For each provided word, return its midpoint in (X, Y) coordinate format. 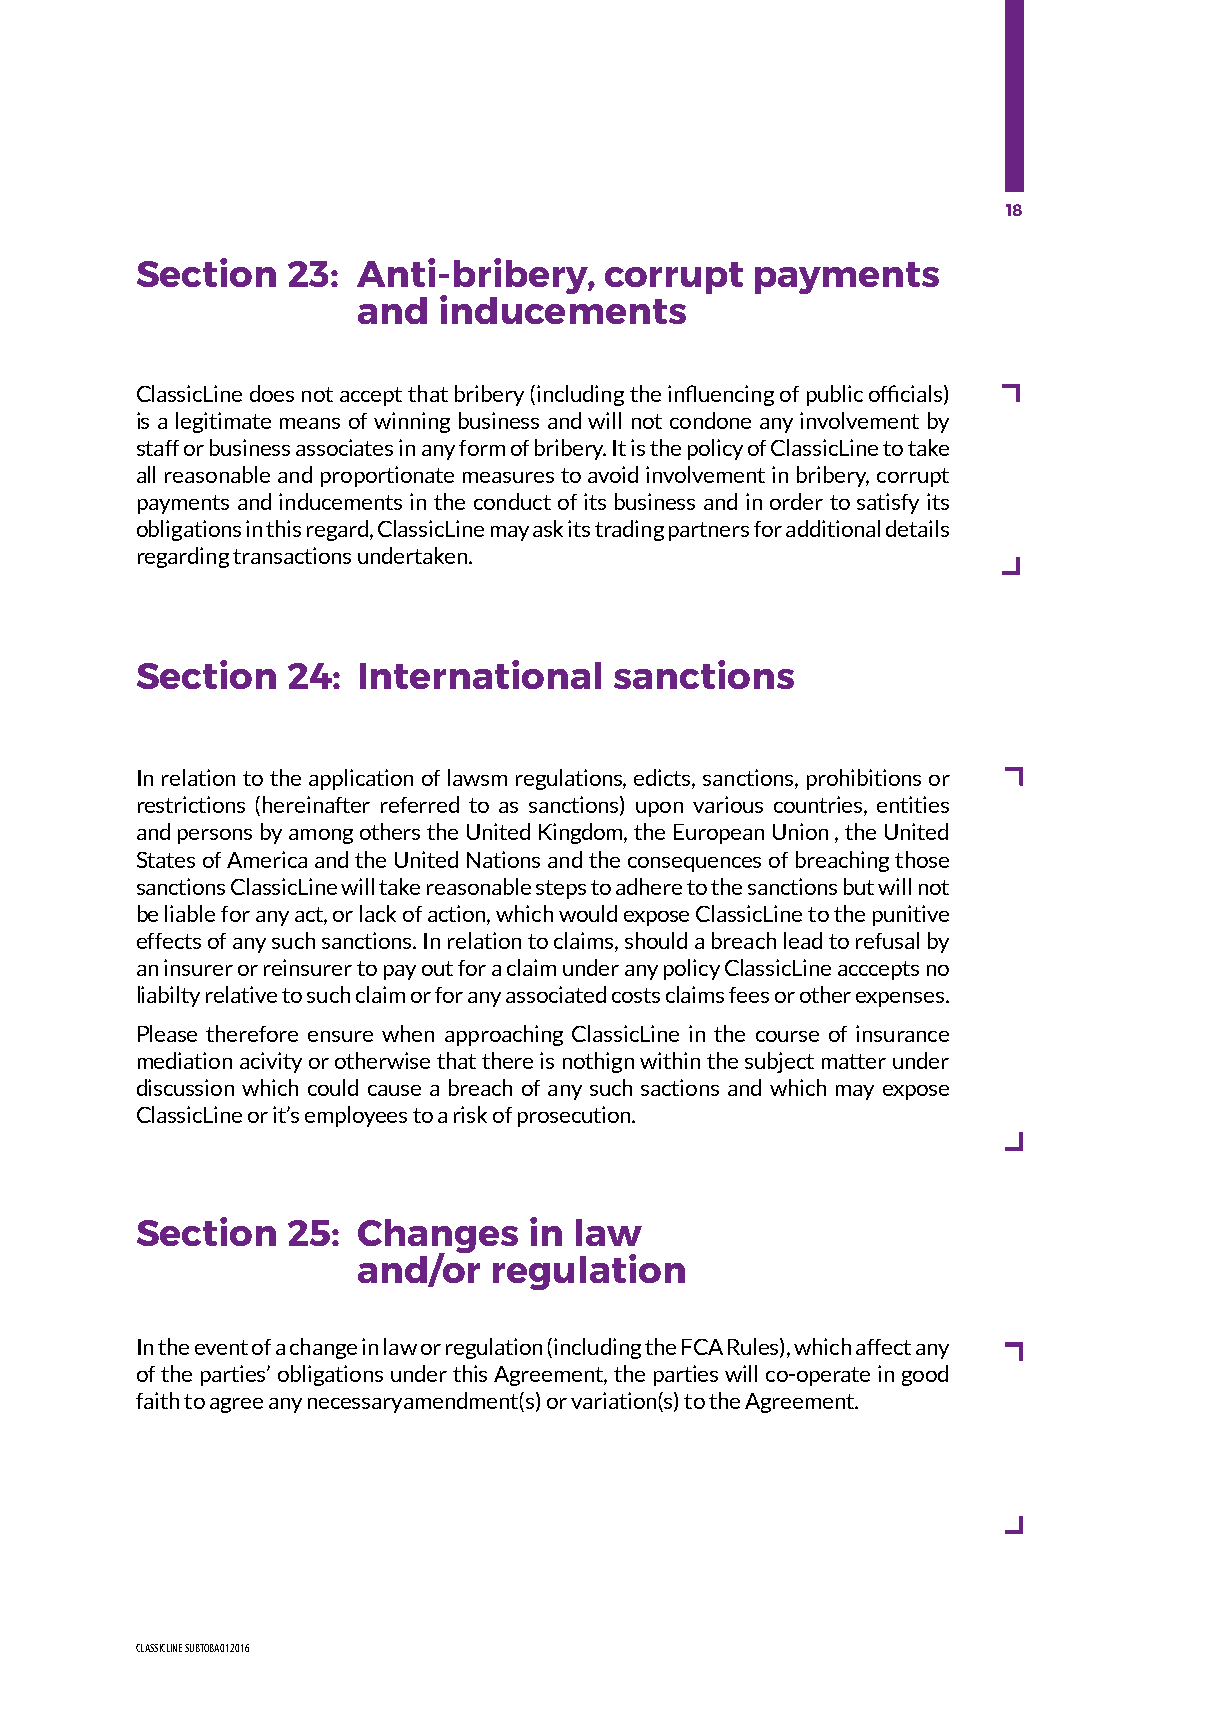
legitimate (223, 422)
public (835, 395)
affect (883, 1347)
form (482, 448)
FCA (702, 1347)
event (221, 1347)
